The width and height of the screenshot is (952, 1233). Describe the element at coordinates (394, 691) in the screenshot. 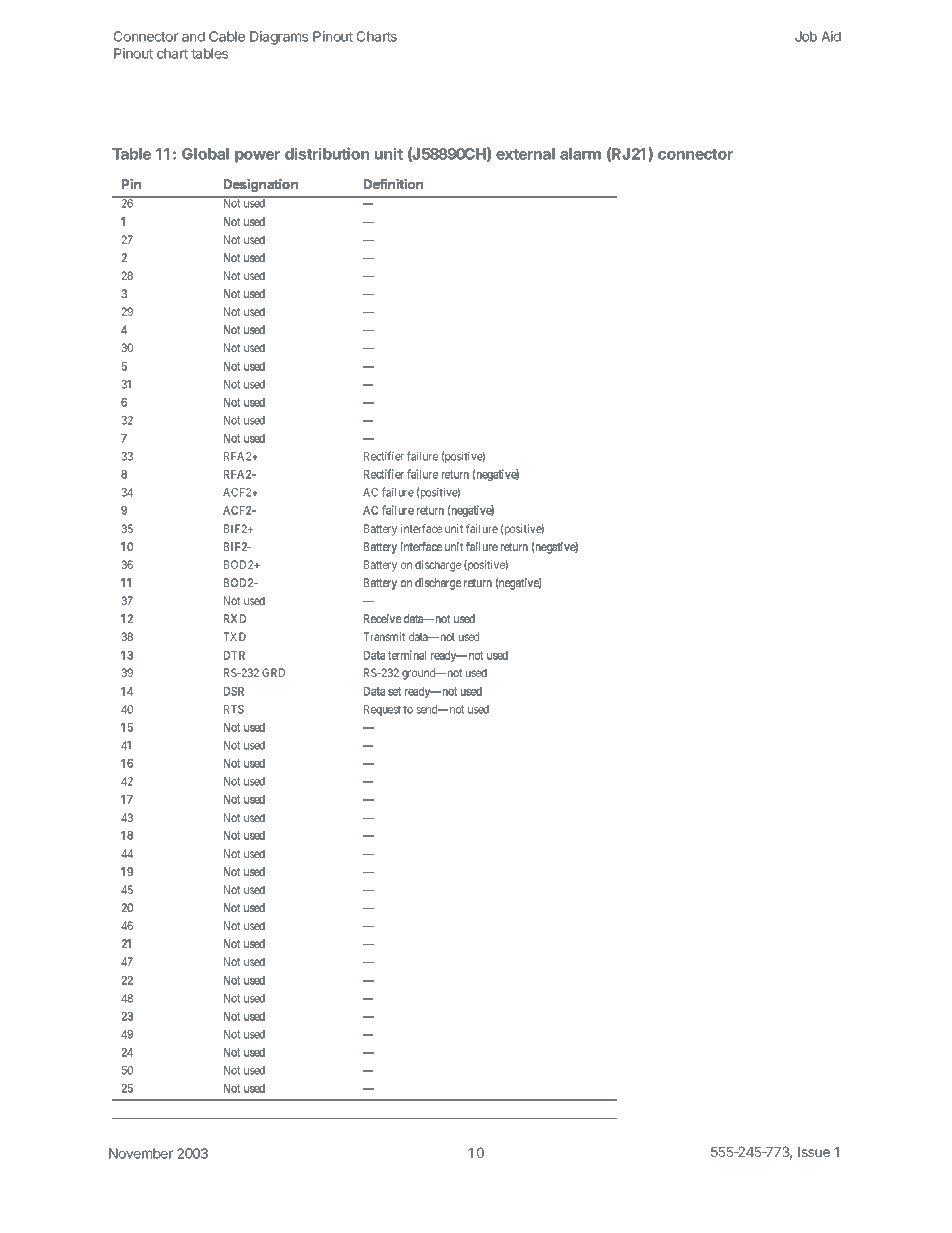

I see `set` at that location.
